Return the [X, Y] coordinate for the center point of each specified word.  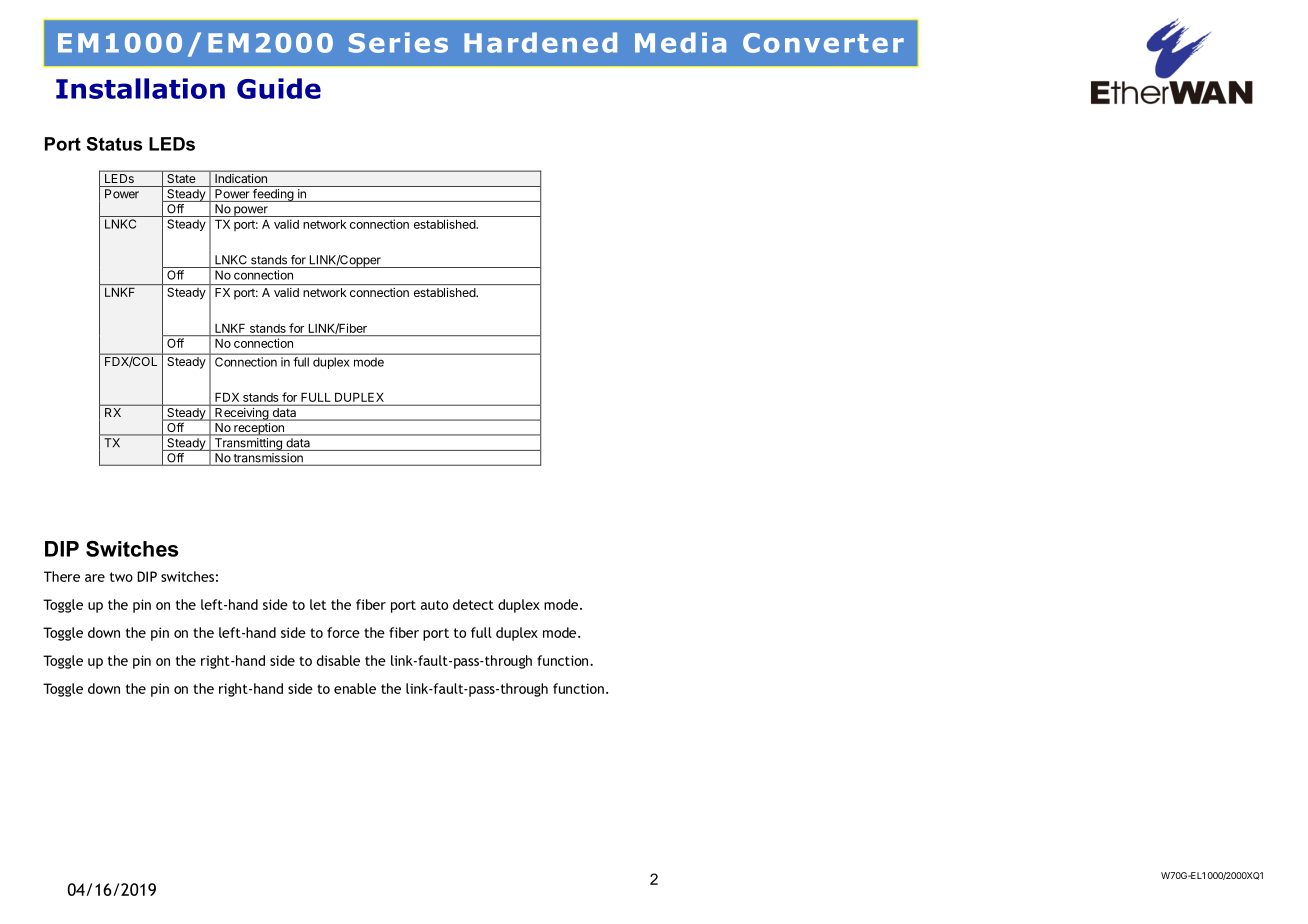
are [95, 578]
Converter [823, 43]
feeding [273, 195]
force [343, 632]
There [62, 576]
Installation [140, 88]
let [318, 604]
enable [355, 688]
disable [338, 660]
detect [473, 604]
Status [114, 144]
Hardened [540, 42]
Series [398, 42]
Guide [279, 88]
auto [434, 605]
